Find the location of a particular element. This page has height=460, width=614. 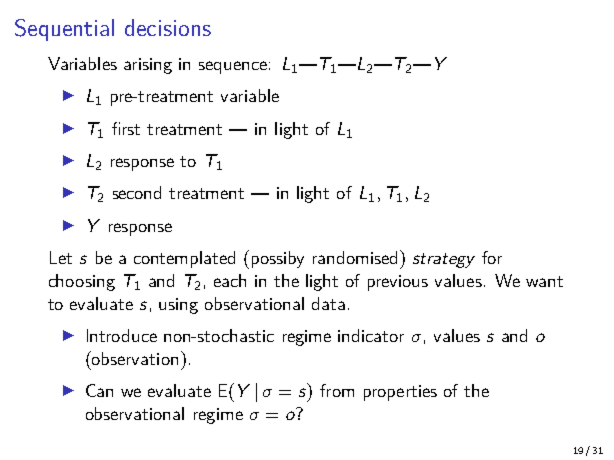

Can is located at coordinates (99, 390).
